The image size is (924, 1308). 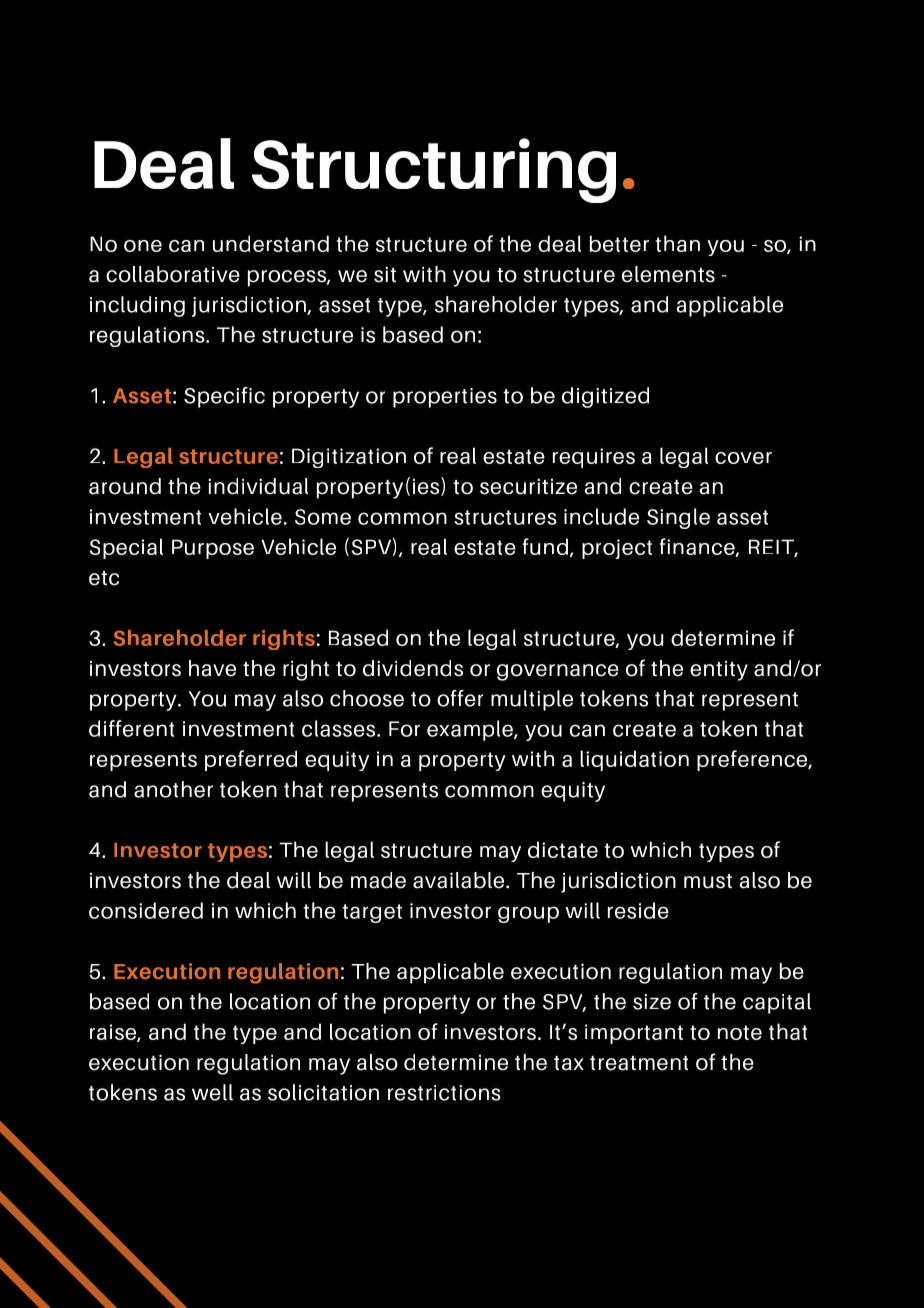 I want to click on than, so click(x=677, y=243).
